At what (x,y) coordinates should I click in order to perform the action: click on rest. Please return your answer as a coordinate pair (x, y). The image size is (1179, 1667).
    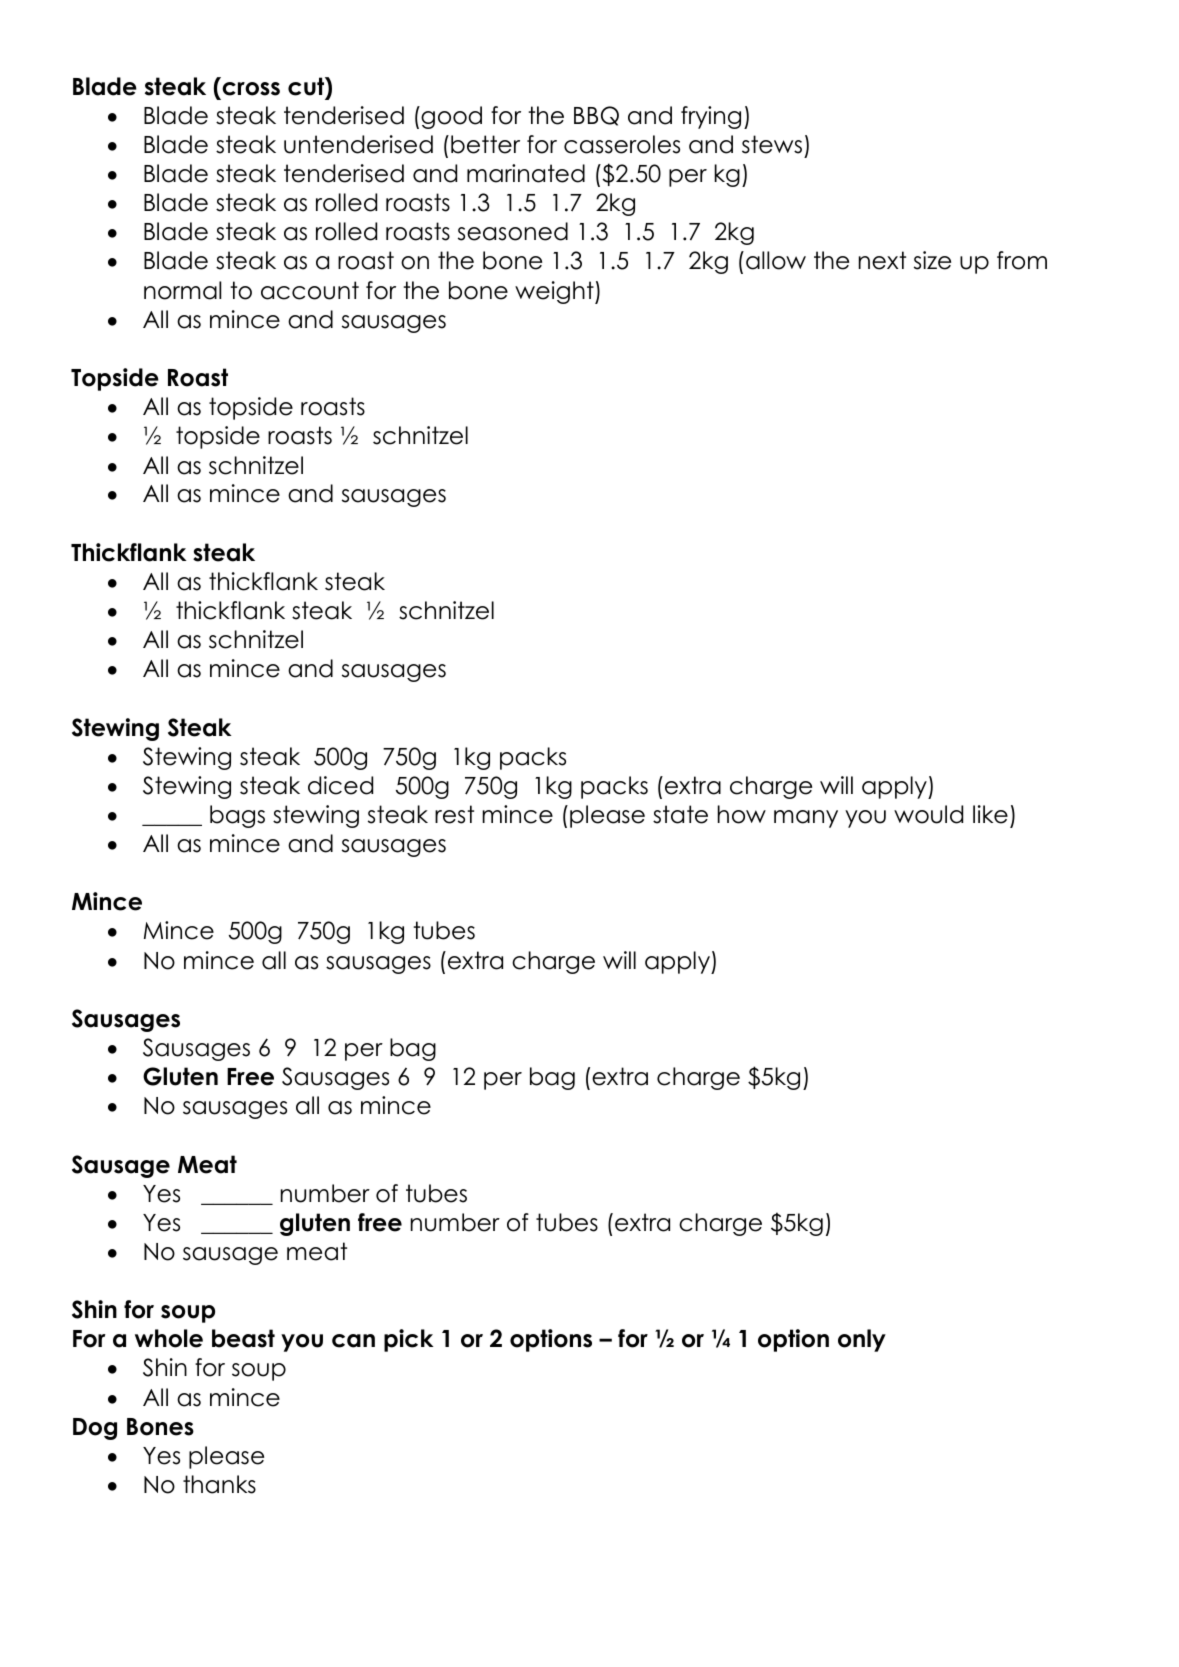
    Looking at the image, I should click on (454, 814).
